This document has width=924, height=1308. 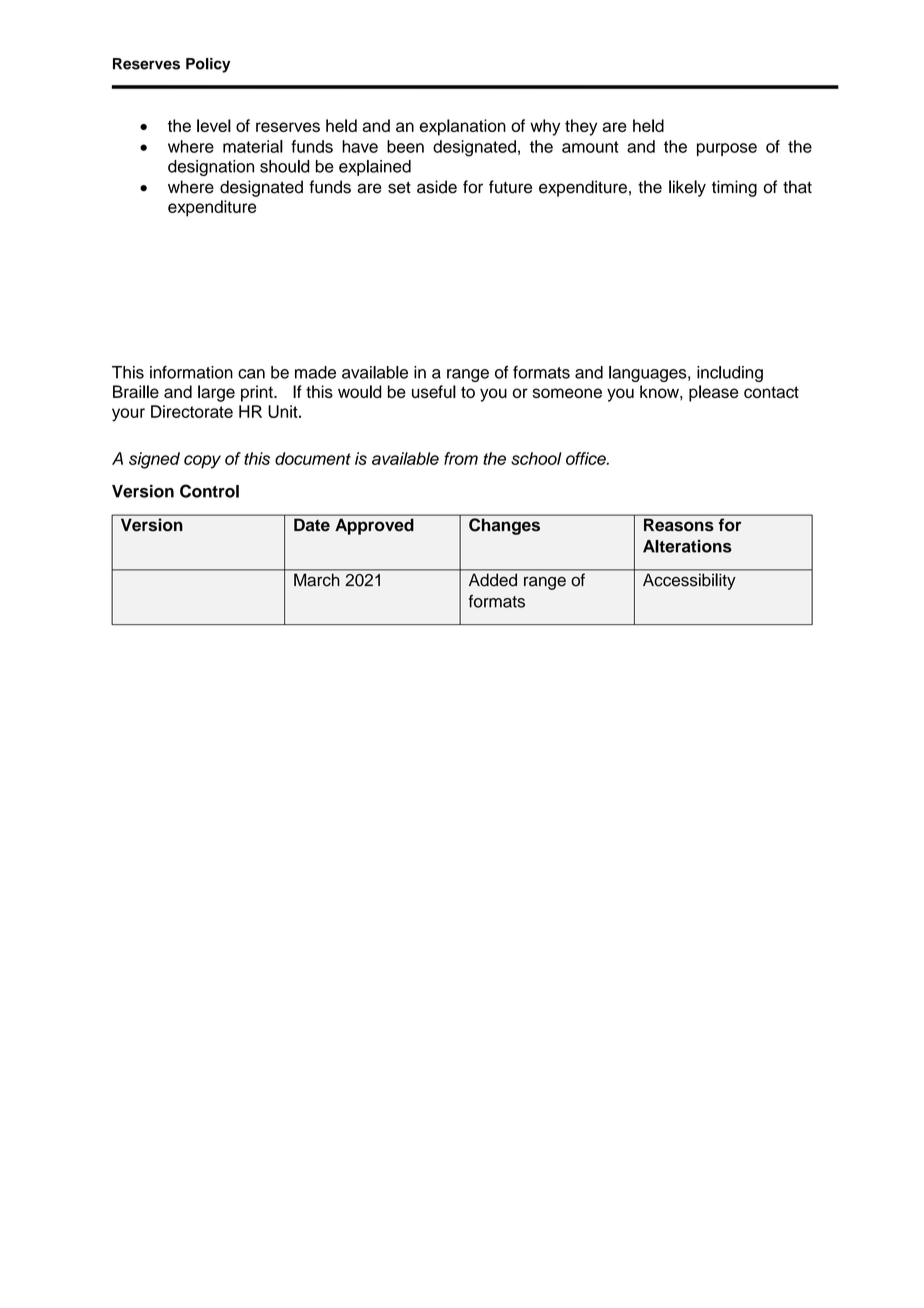 I want to click on designation, so click(x=211, y=168).
